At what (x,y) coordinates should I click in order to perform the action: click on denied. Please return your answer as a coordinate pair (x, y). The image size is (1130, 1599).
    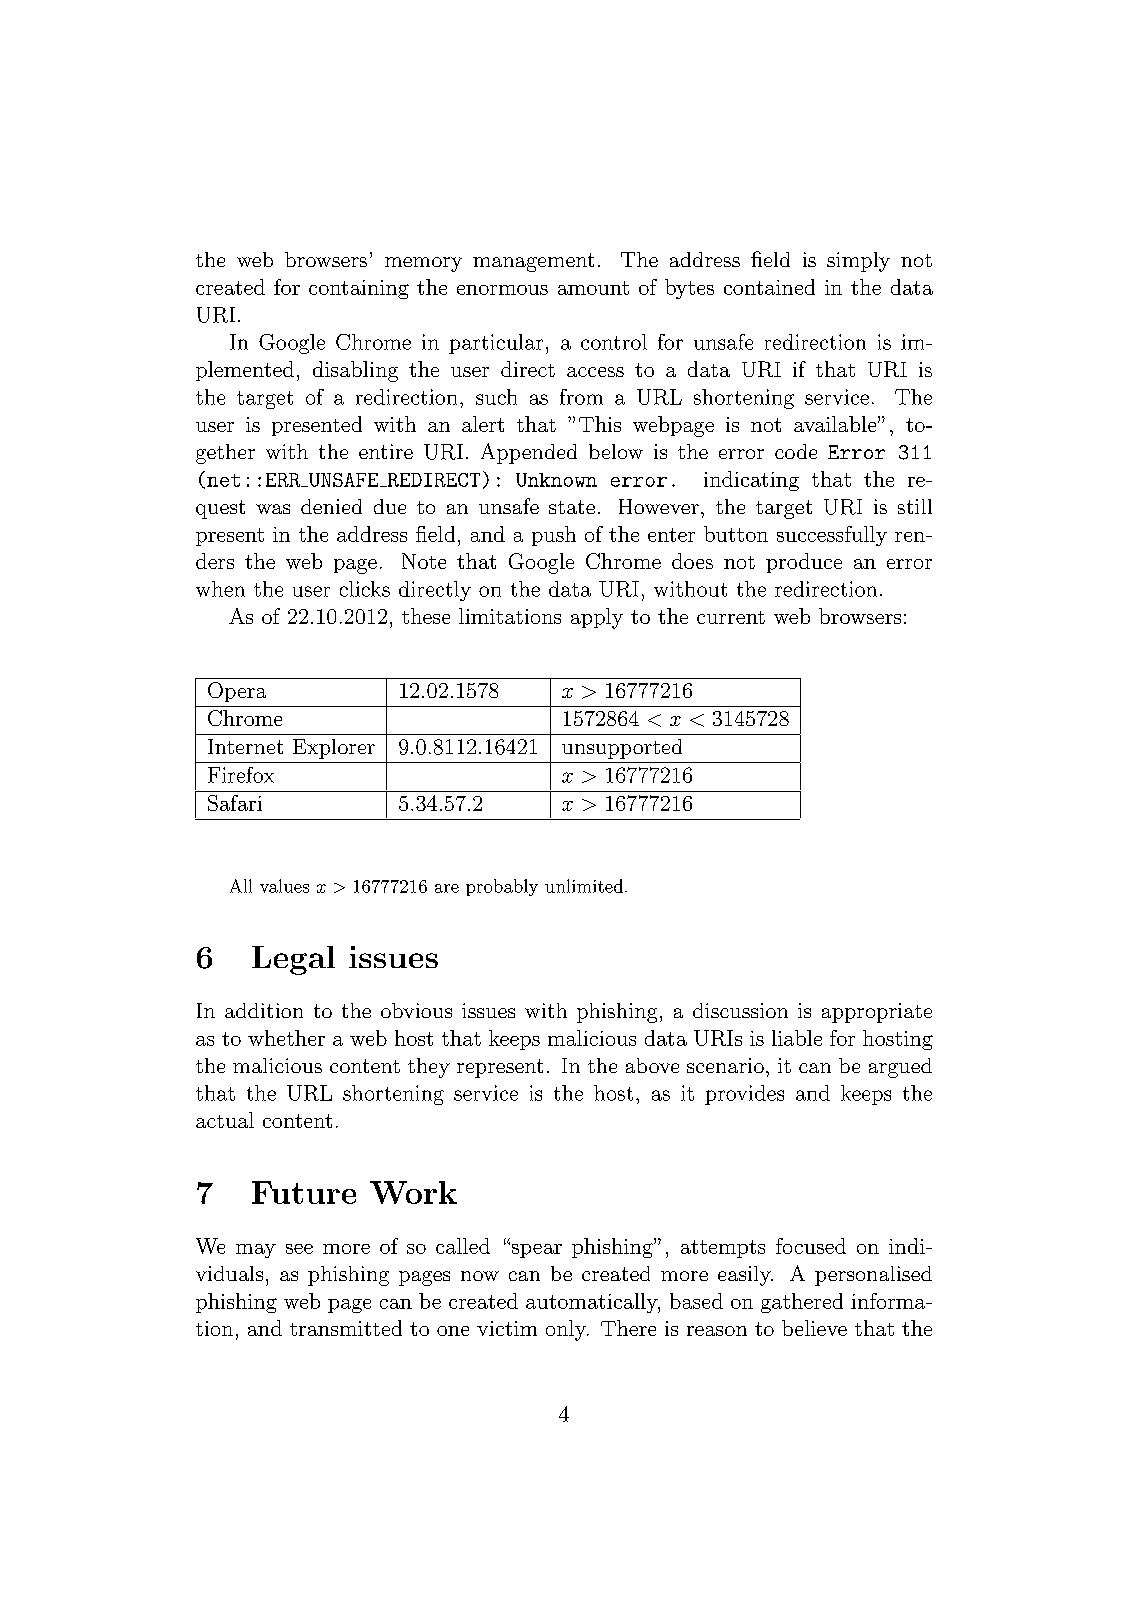
    Looking at the image, I should click on (331, 506).
